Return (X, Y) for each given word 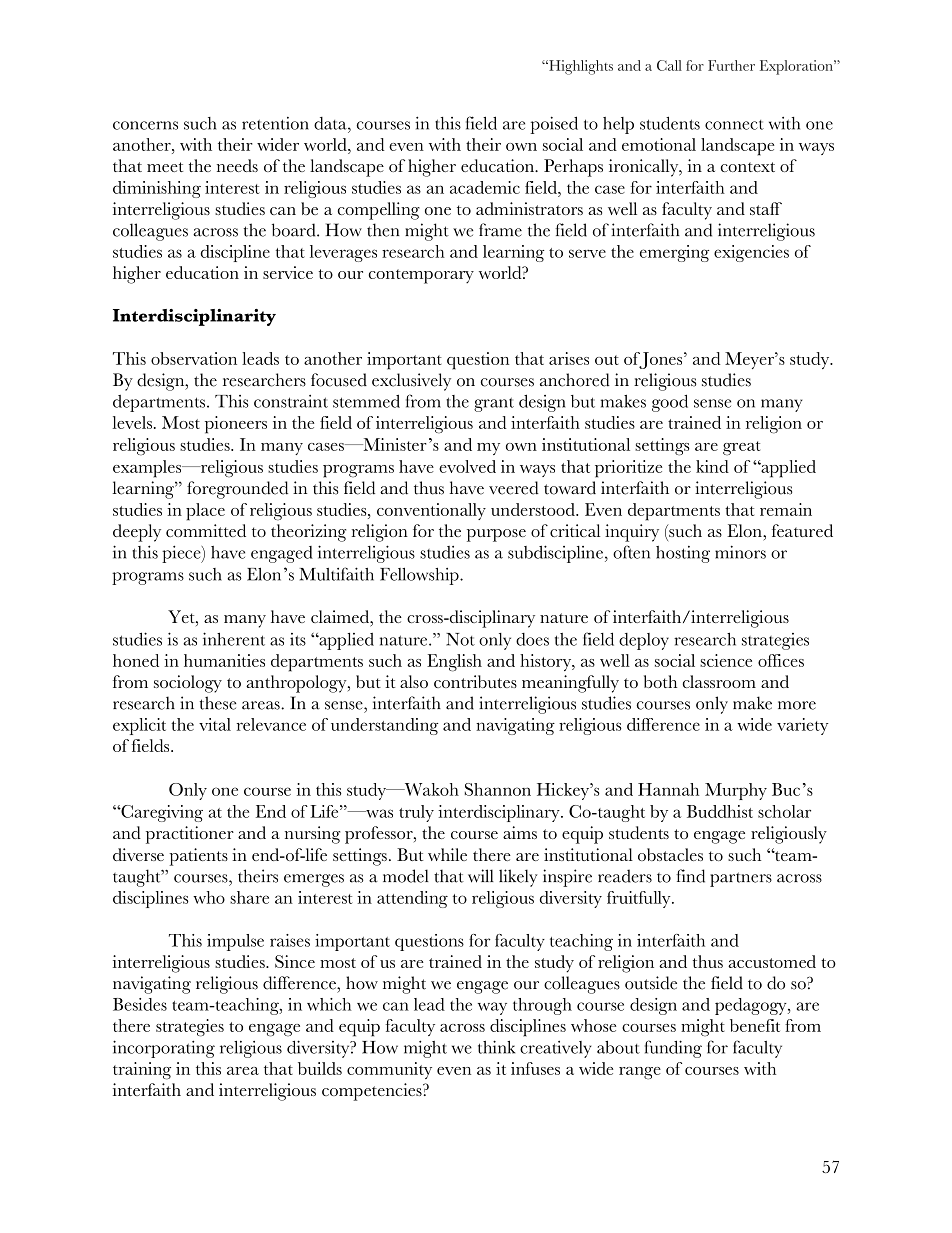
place (205, 512)
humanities (224, 660)
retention (275, 123)
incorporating (164, 1049)
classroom (719, 681)
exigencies (751, 253)
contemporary (421, 276)
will (481, 876)
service (288, 272)
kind (712, 466)
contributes (475, 681)
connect (734, 125)
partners (741, 879)
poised (554, 125)
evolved (467, 466)
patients (198, 857)
